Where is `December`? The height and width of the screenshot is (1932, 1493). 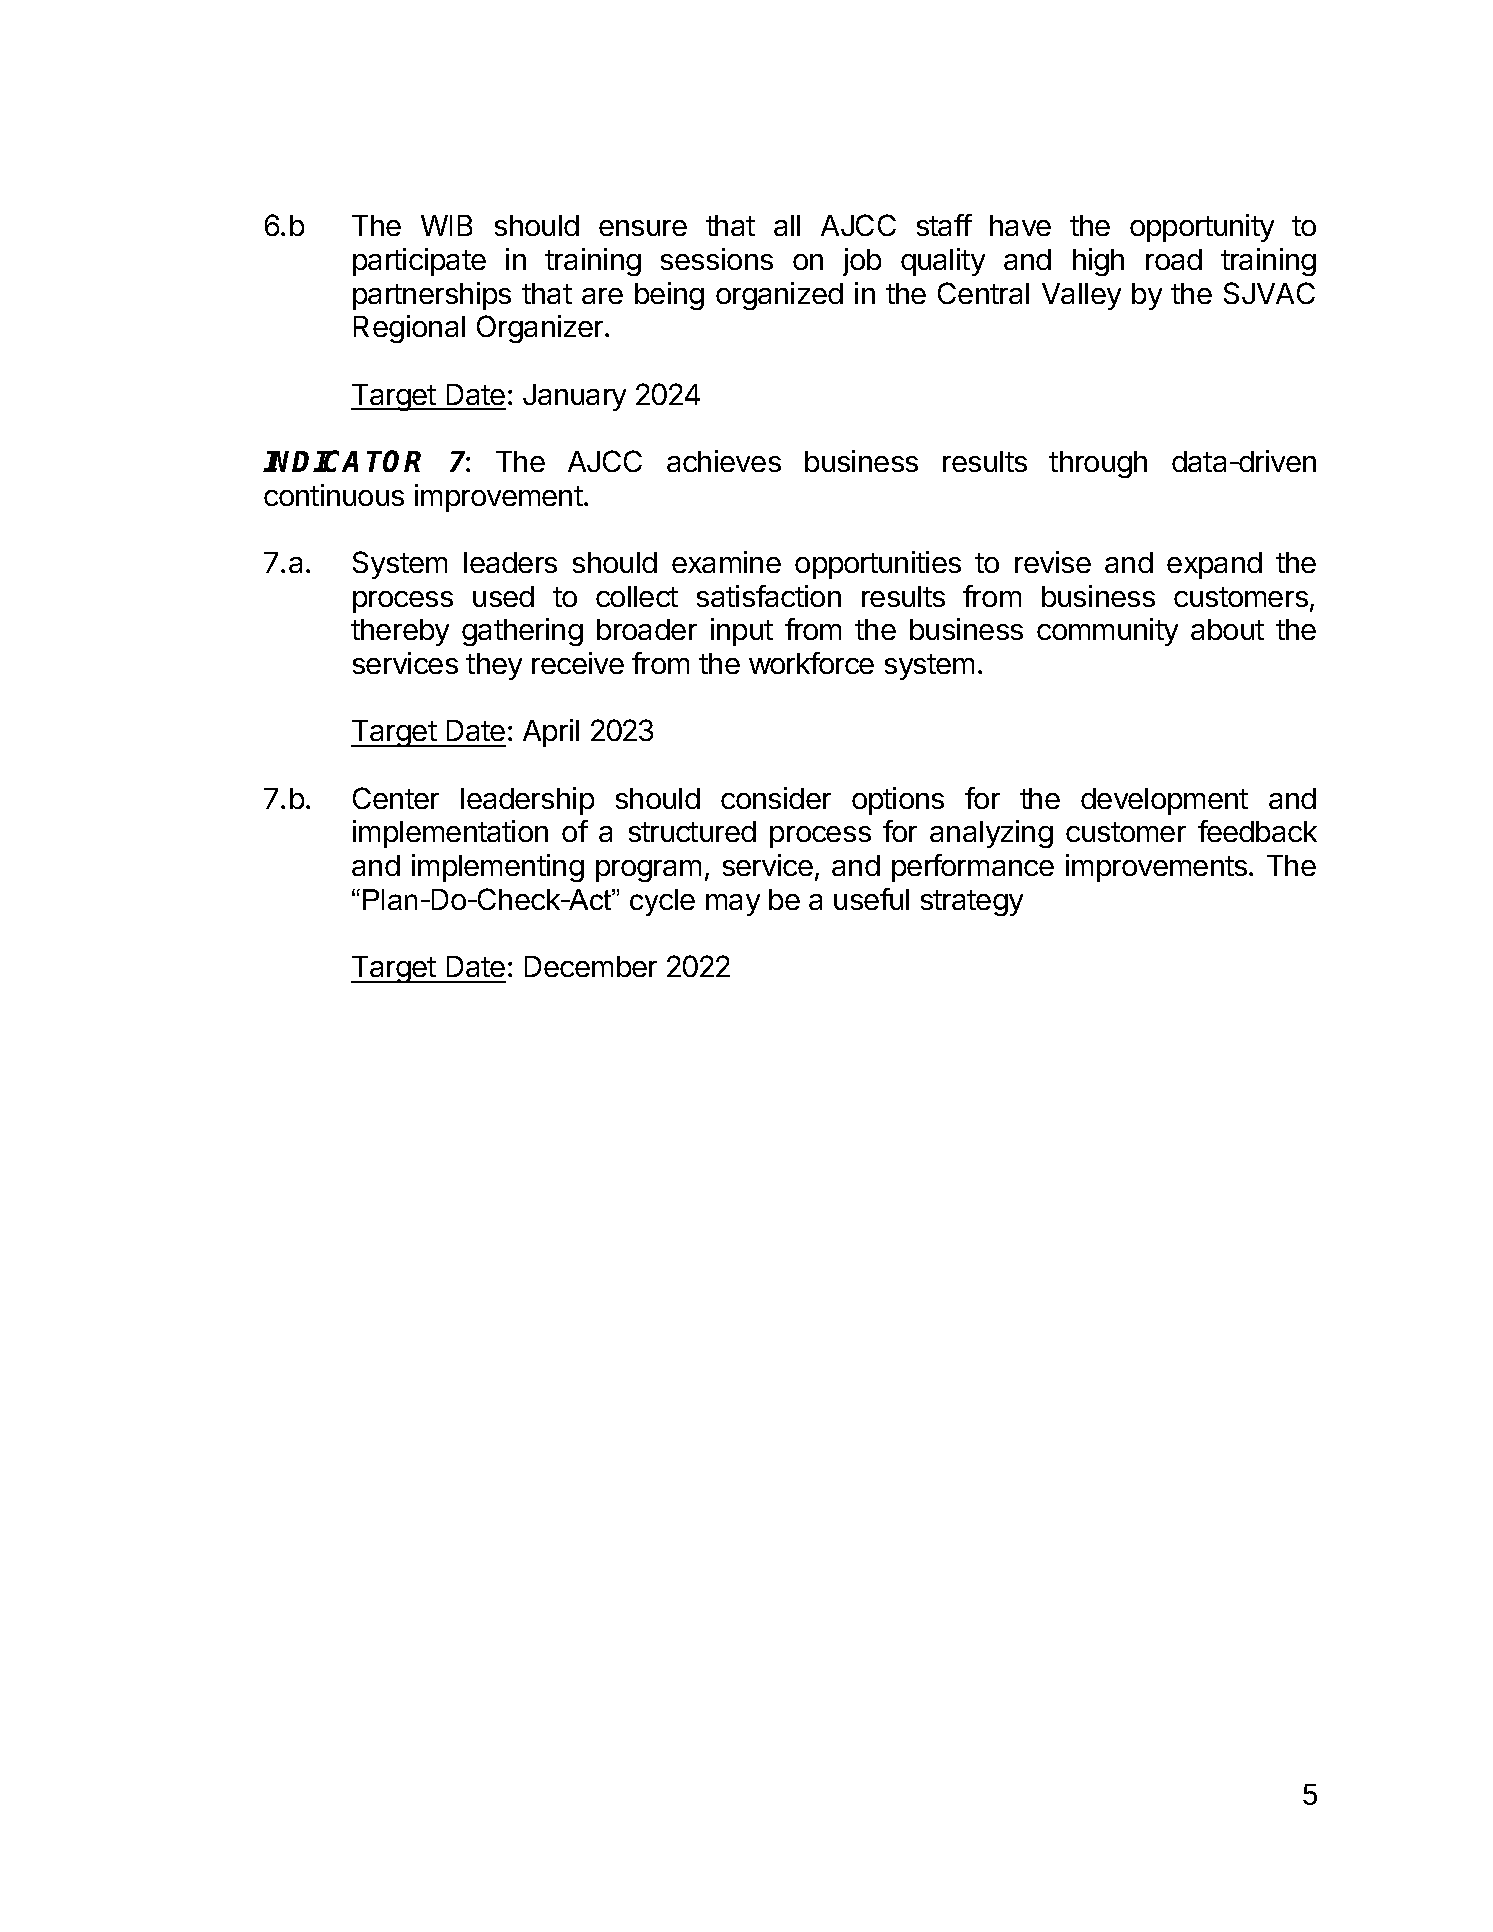 December is located at coordinates (591, 966).
